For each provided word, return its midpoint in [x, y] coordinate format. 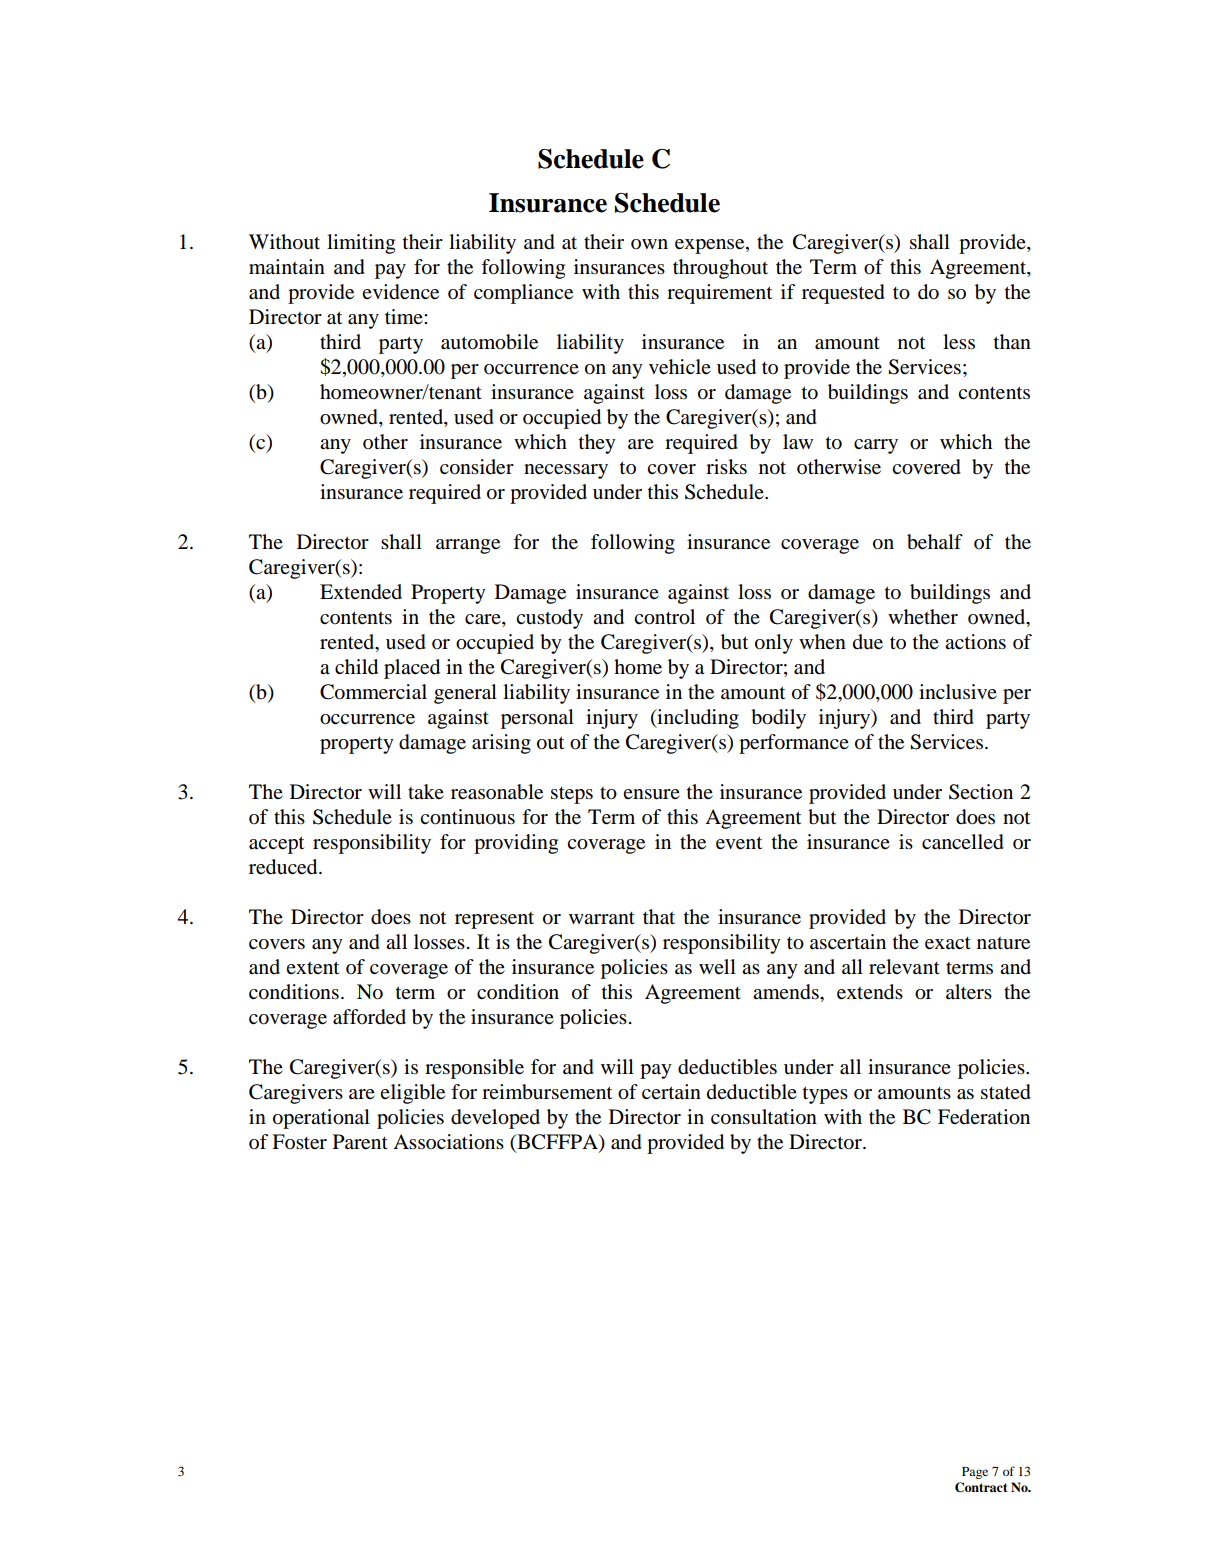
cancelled [963, 842]
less [959, 342]
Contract [981, 1487]
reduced [284, 867]
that [659, 917]
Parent [360, 1142]
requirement [719, 294]
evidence [400, 292]
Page [975, 1473]
